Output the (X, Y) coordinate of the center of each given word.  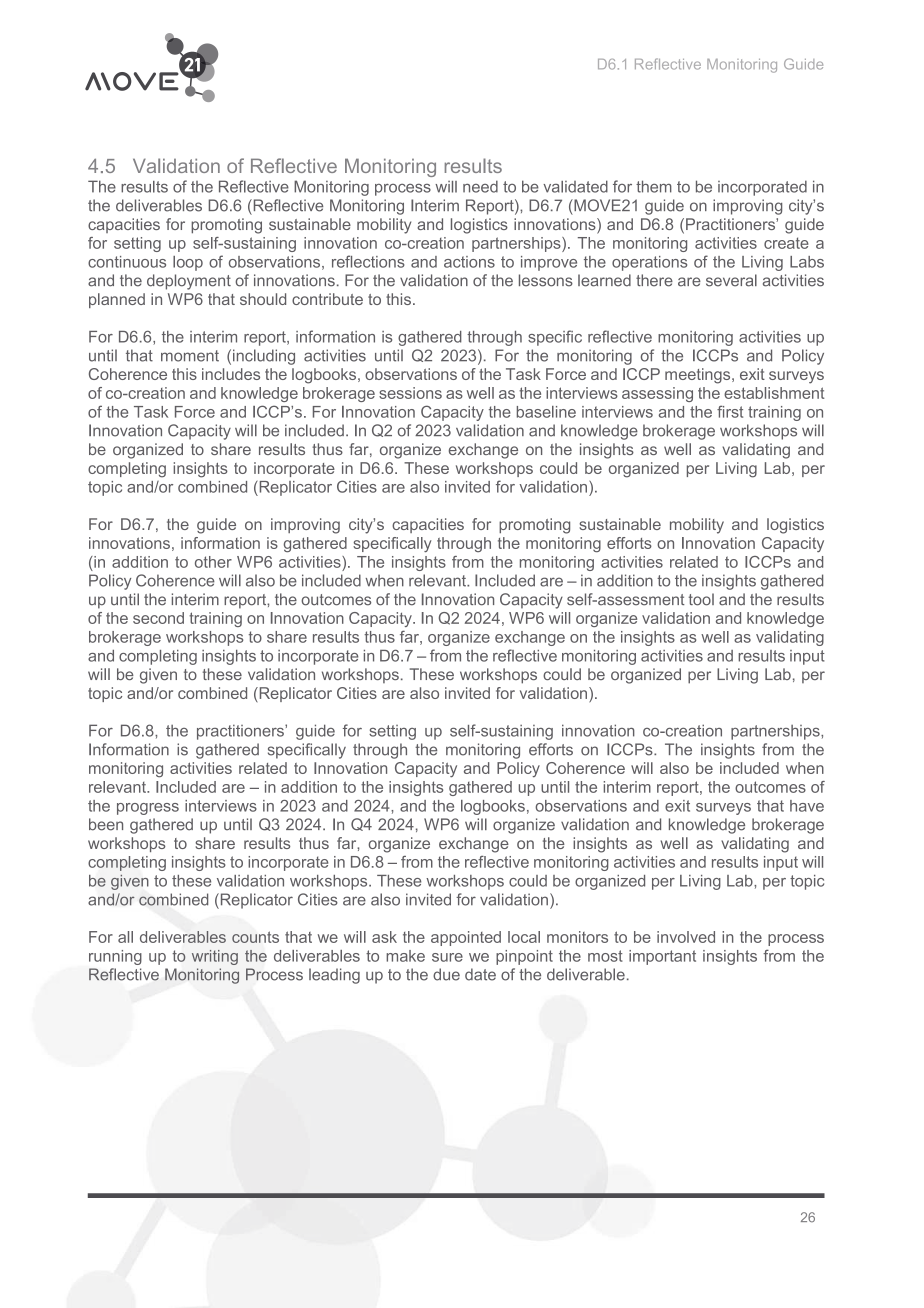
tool (701, 599)
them (654, 186)
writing (215, 957)
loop (188, 263)
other (213, 562)
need (480, 186)
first (730, 411)
